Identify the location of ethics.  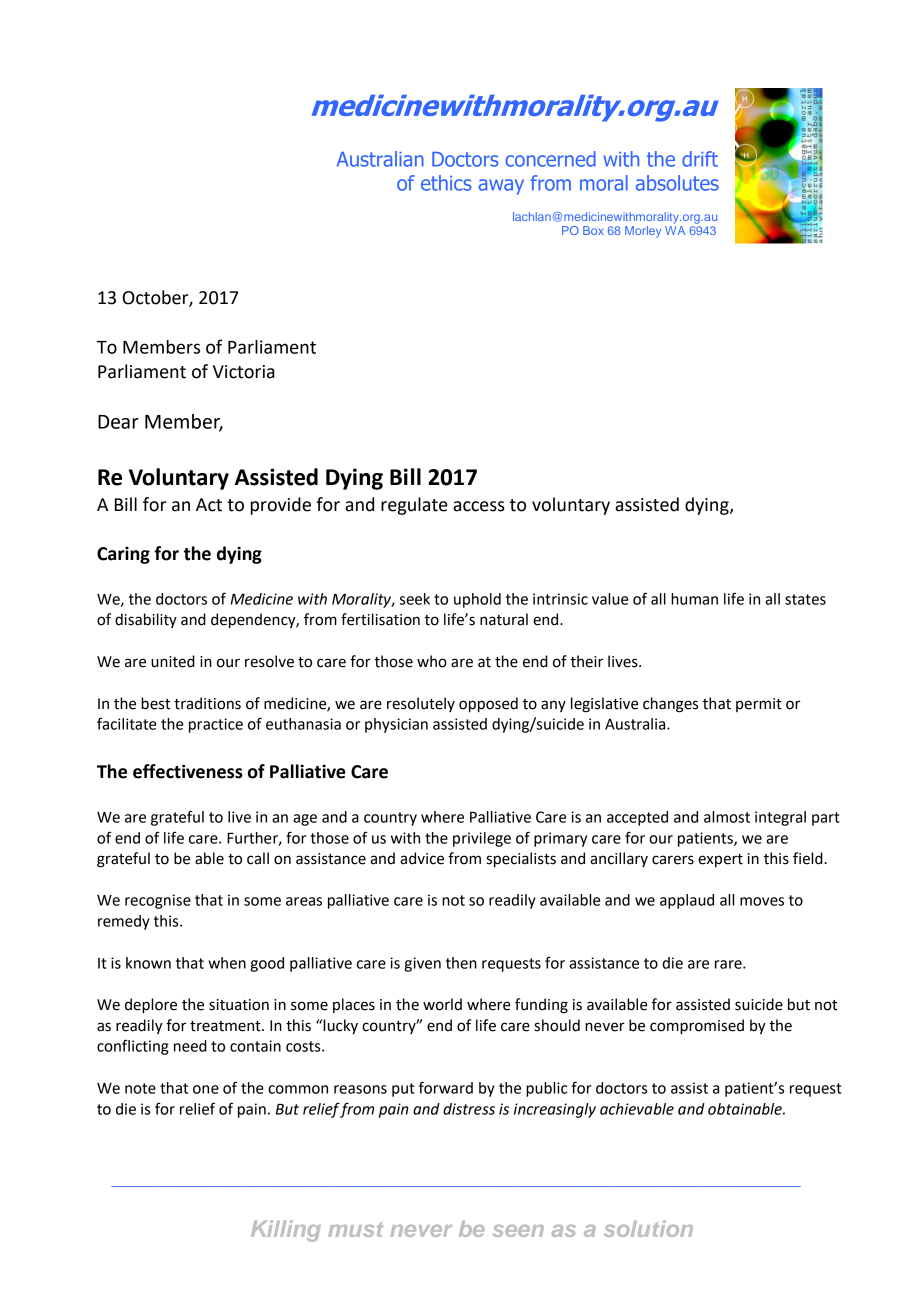
(446, 183).
